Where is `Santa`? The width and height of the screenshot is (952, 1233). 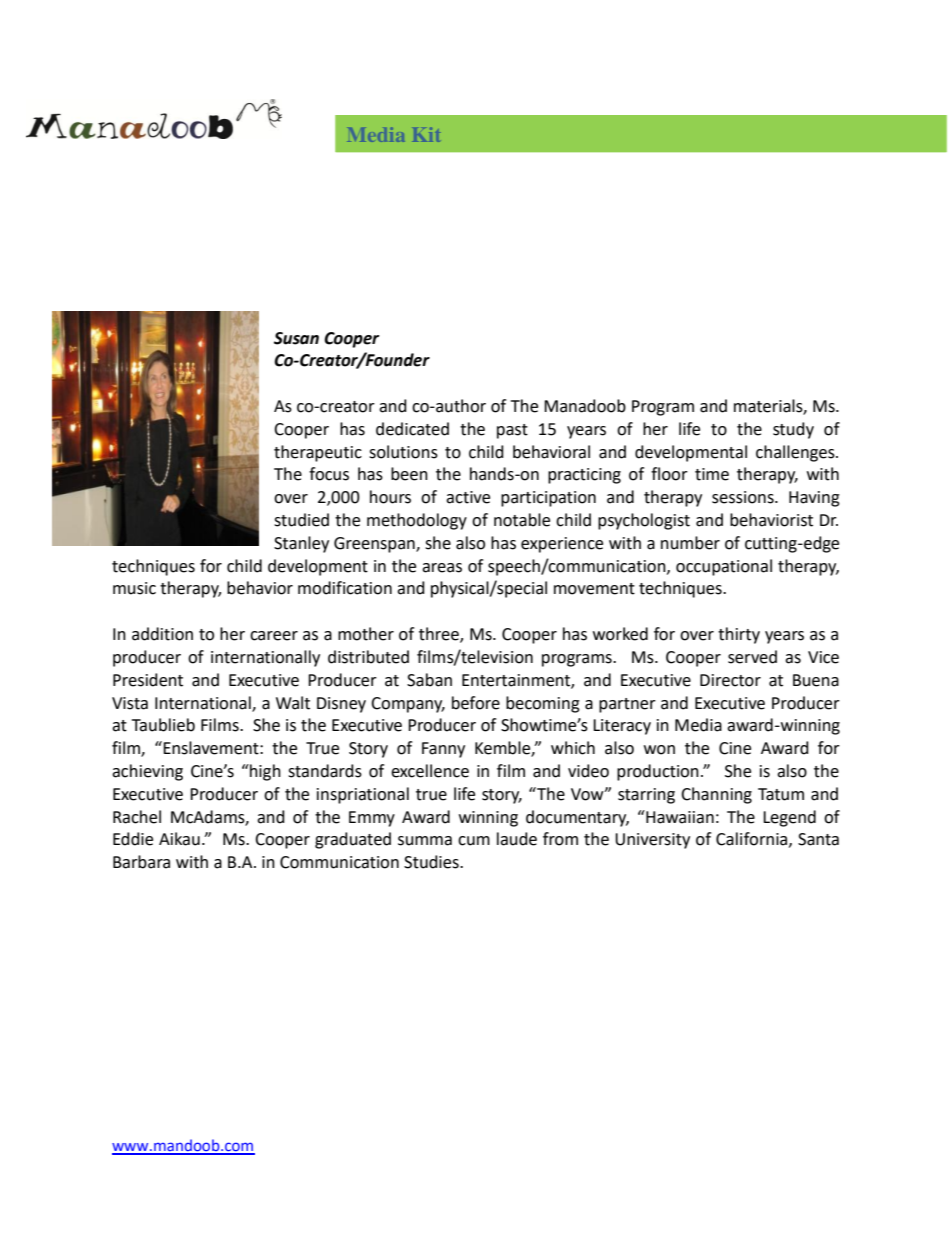 Santa is located at coordinates (818, 839).
